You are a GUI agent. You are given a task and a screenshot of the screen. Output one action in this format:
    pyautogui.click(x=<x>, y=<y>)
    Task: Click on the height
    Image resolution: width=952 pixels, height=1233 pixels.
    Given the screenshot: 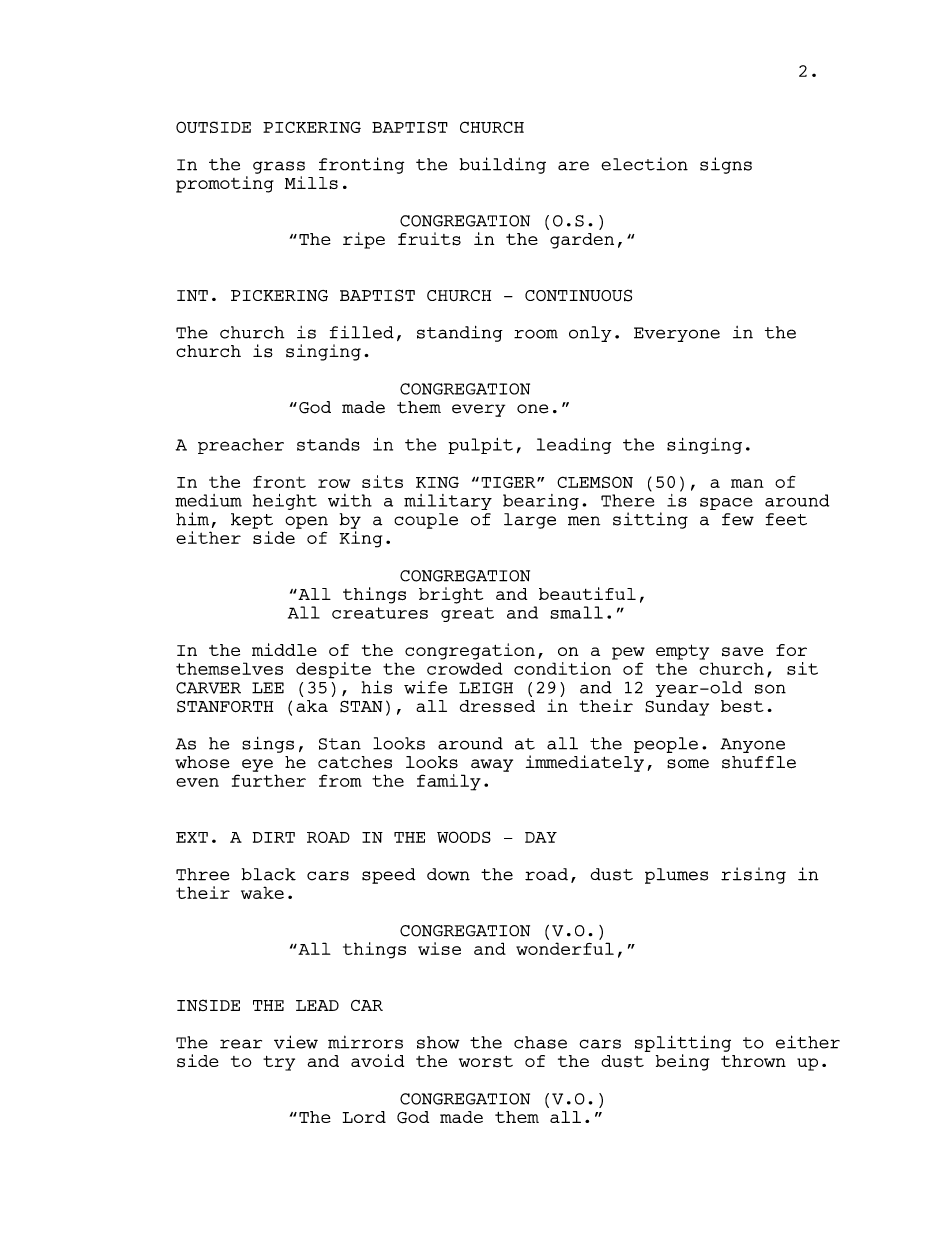 What is the action you would take?
    pyautogui.click(x=285, y=502)
